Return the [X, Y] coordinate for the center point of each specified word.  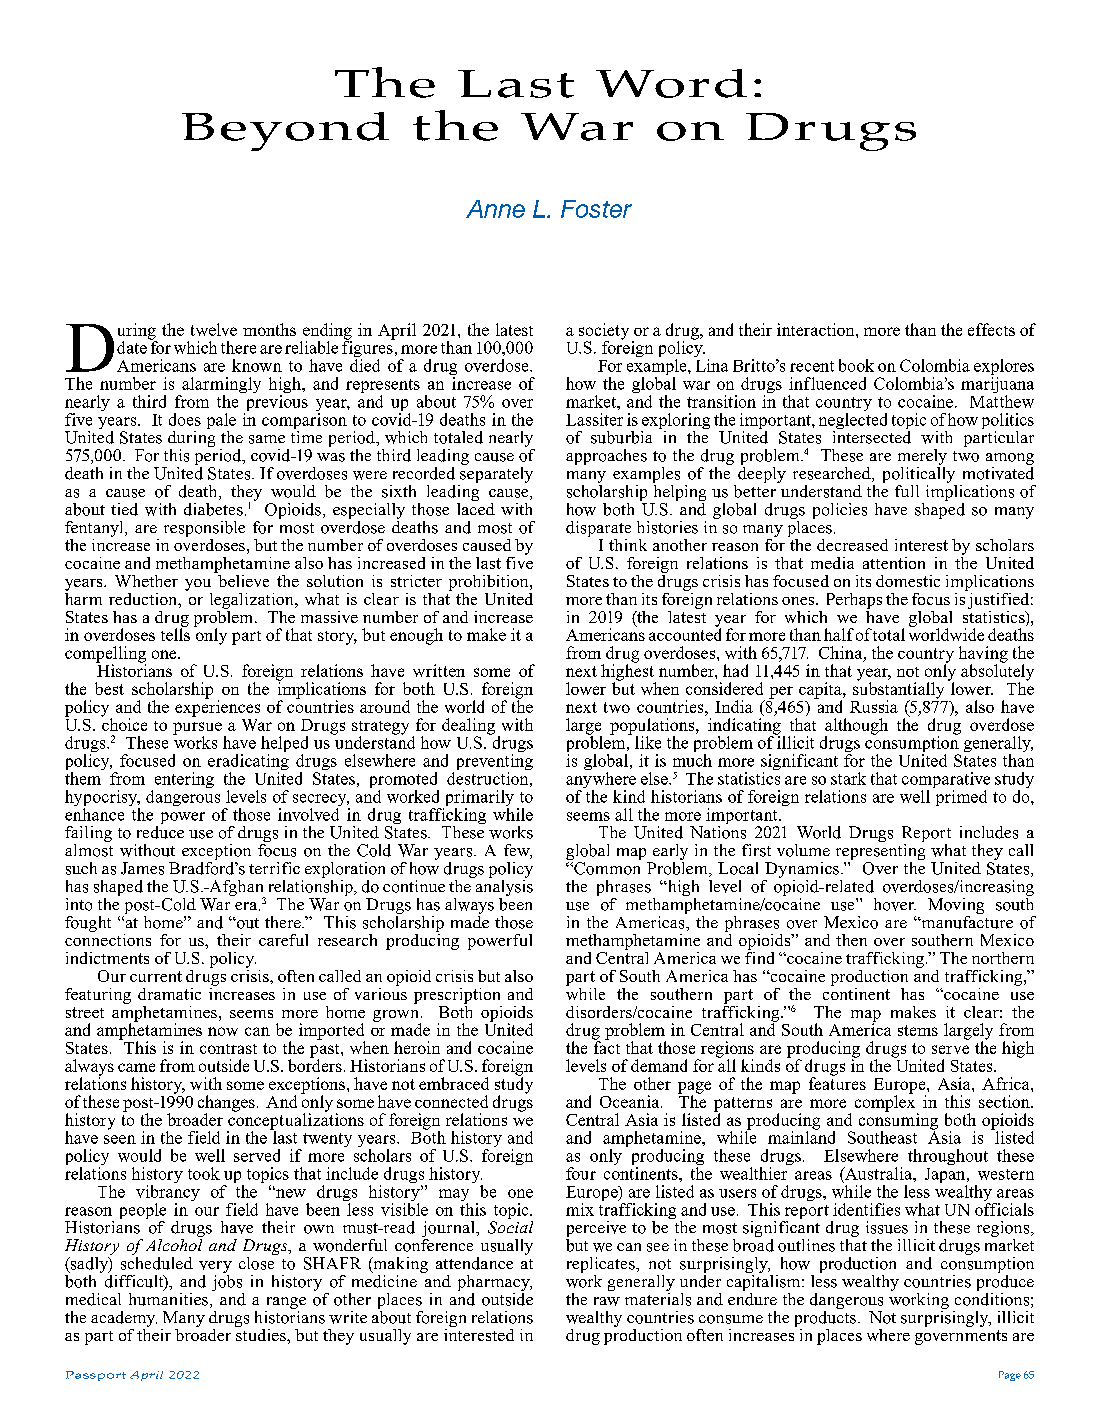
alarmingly [220, 386]
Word [671, 83]
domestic [908, 581]
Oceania [631, 1101]
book [856, 365]
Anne [495, 209]
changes [226, 1104]
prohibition [490, 583]
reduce [160, 831]
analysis [503, 888]
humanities [168, 1298]
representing [880, 852]
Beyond [285, 131]
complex [886, 1103]
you [198, 585]
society [604, 332]
